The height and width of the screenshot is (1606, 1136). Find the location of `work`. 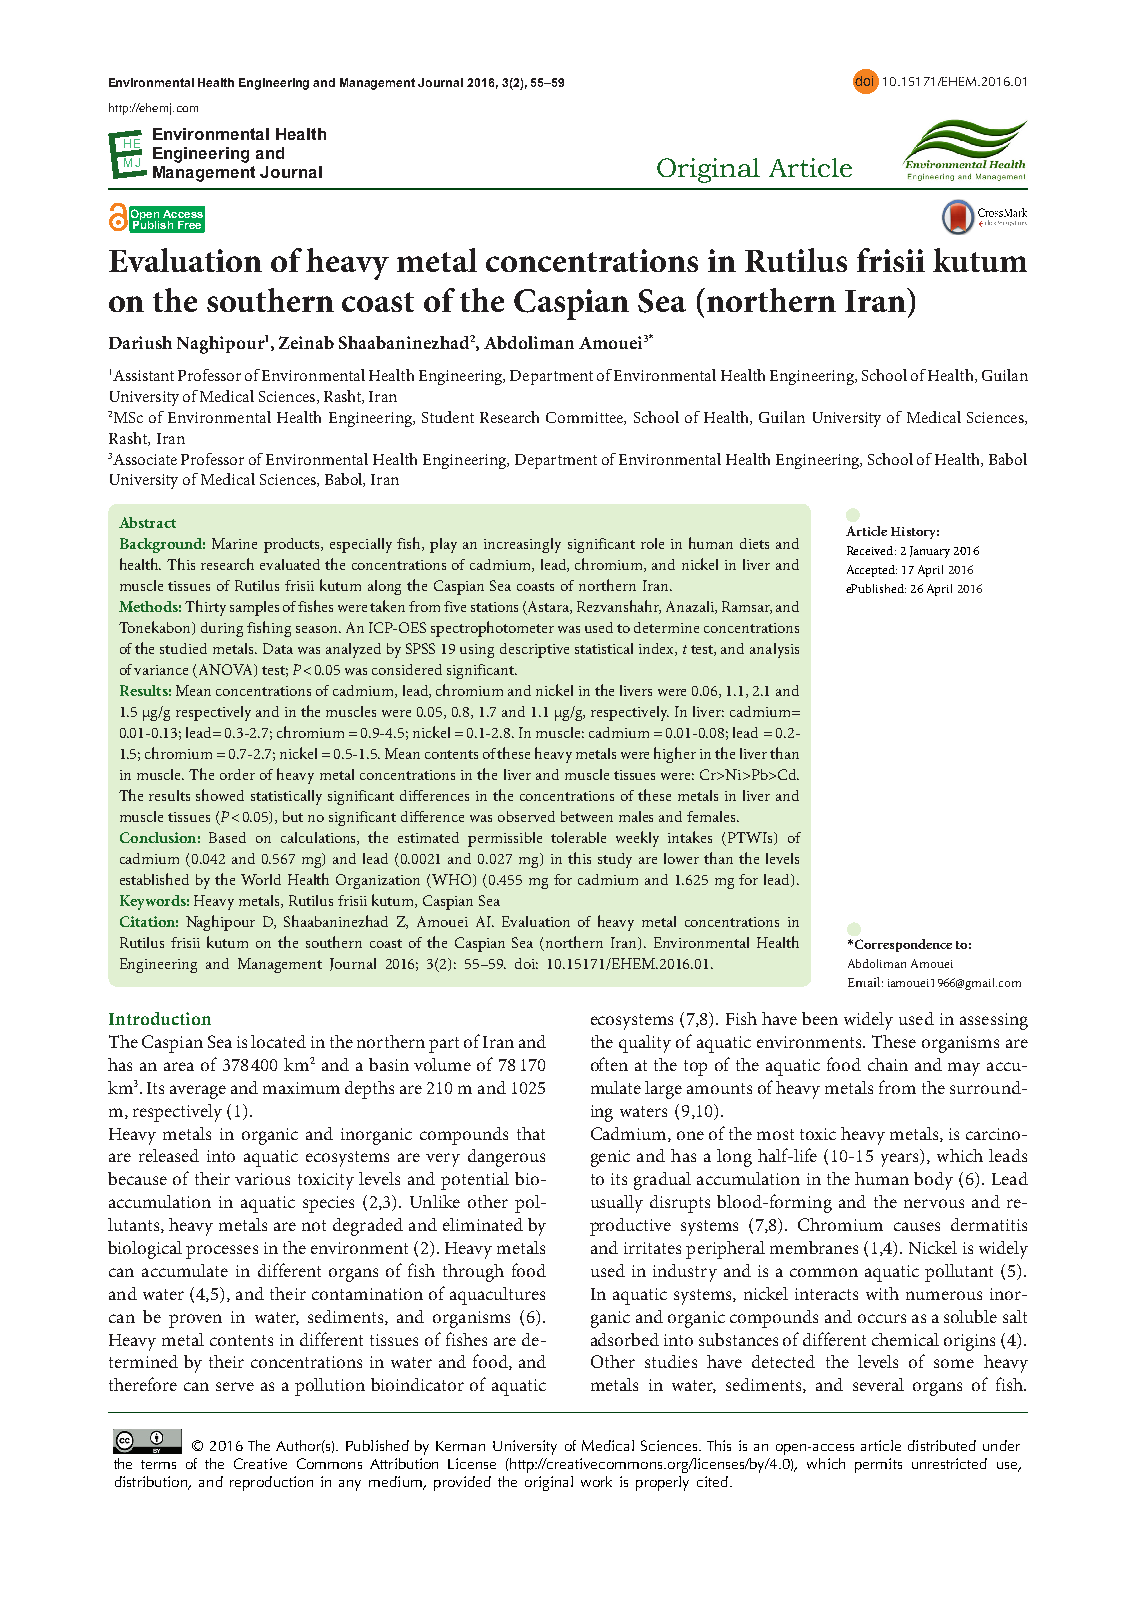

work is located at coordinates (596, 1481).
